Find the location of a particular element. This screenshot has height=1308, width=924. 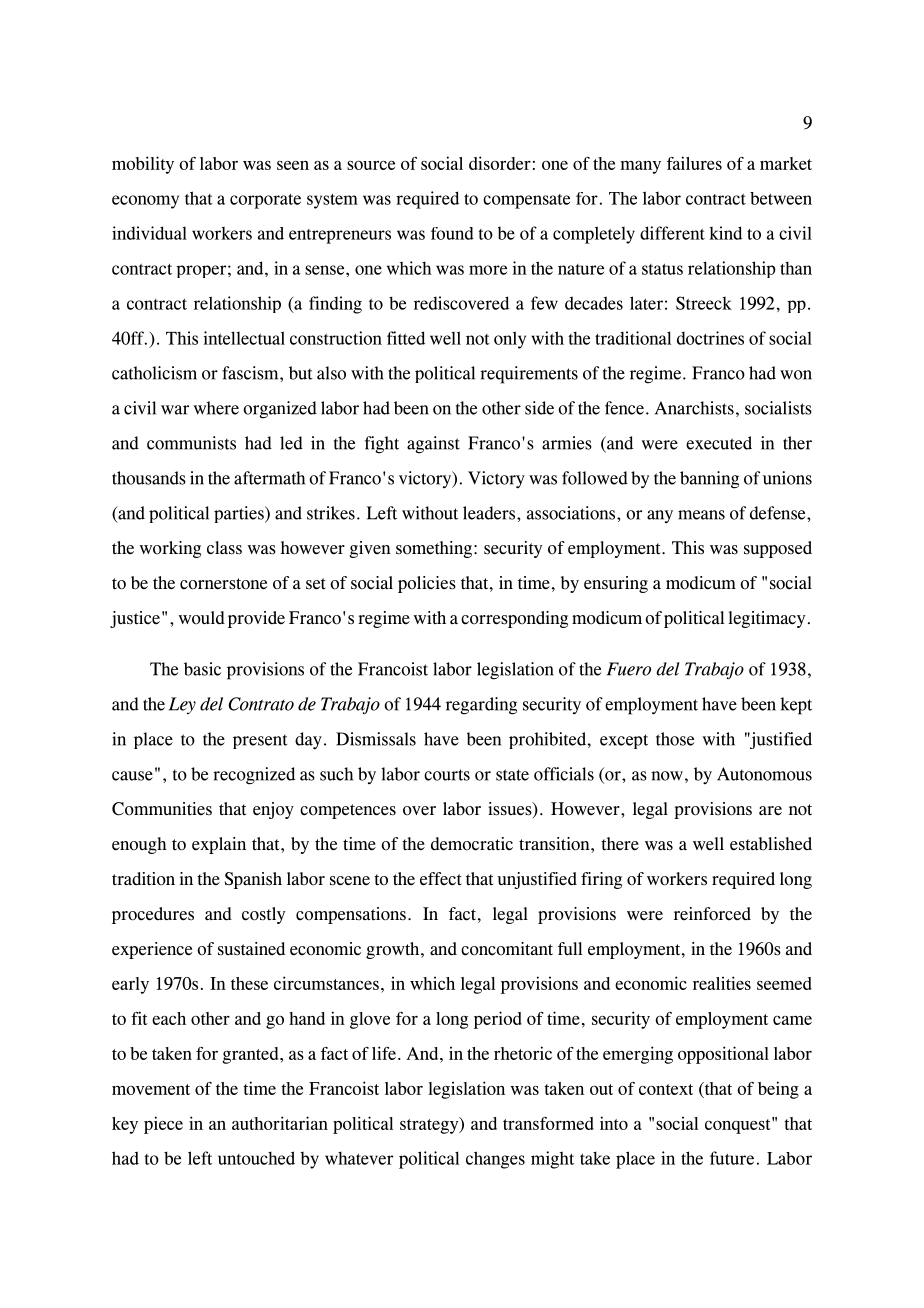

found is located at coordinates (452, 233).
